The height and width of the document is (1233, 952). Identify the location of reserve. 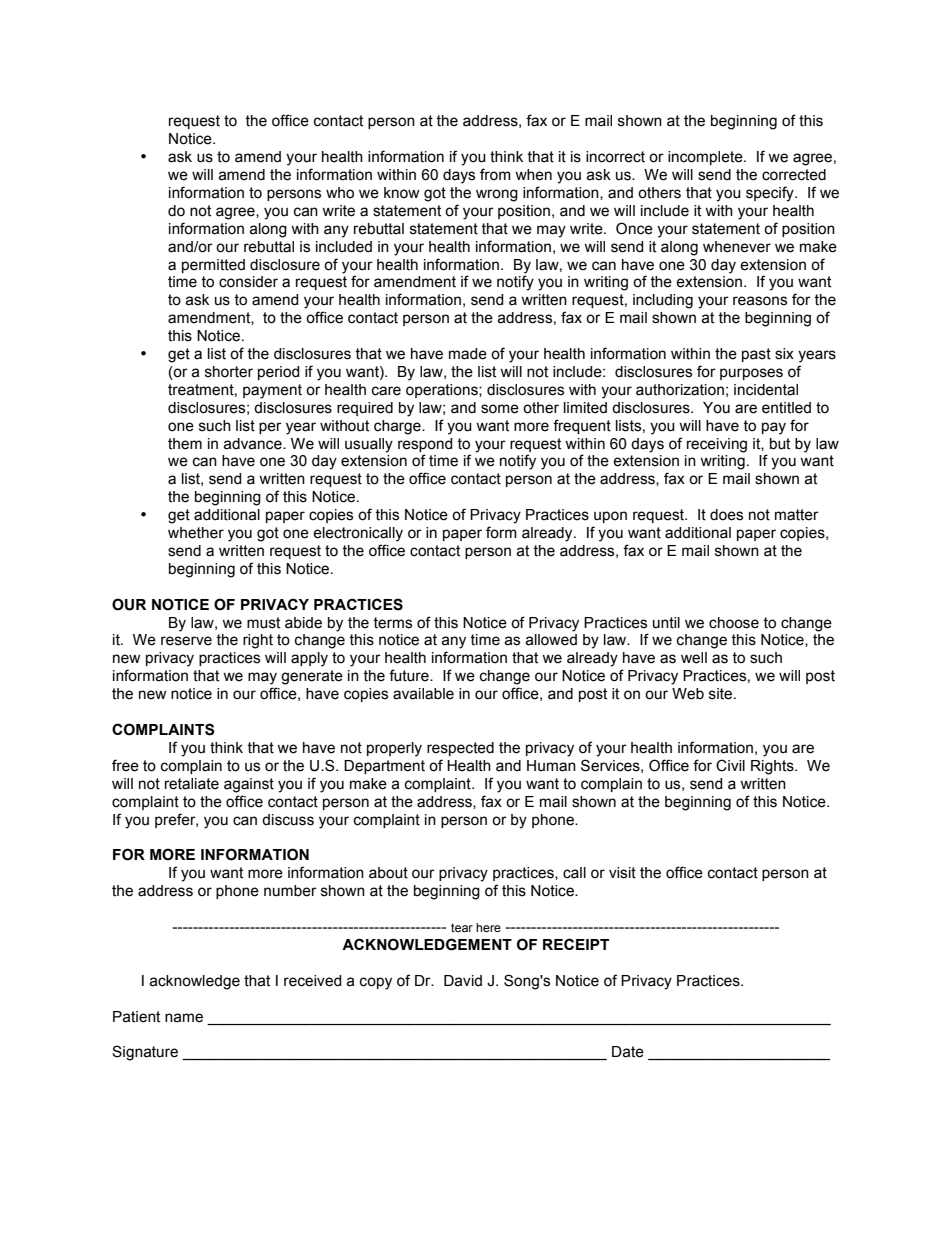
(186, 641).
